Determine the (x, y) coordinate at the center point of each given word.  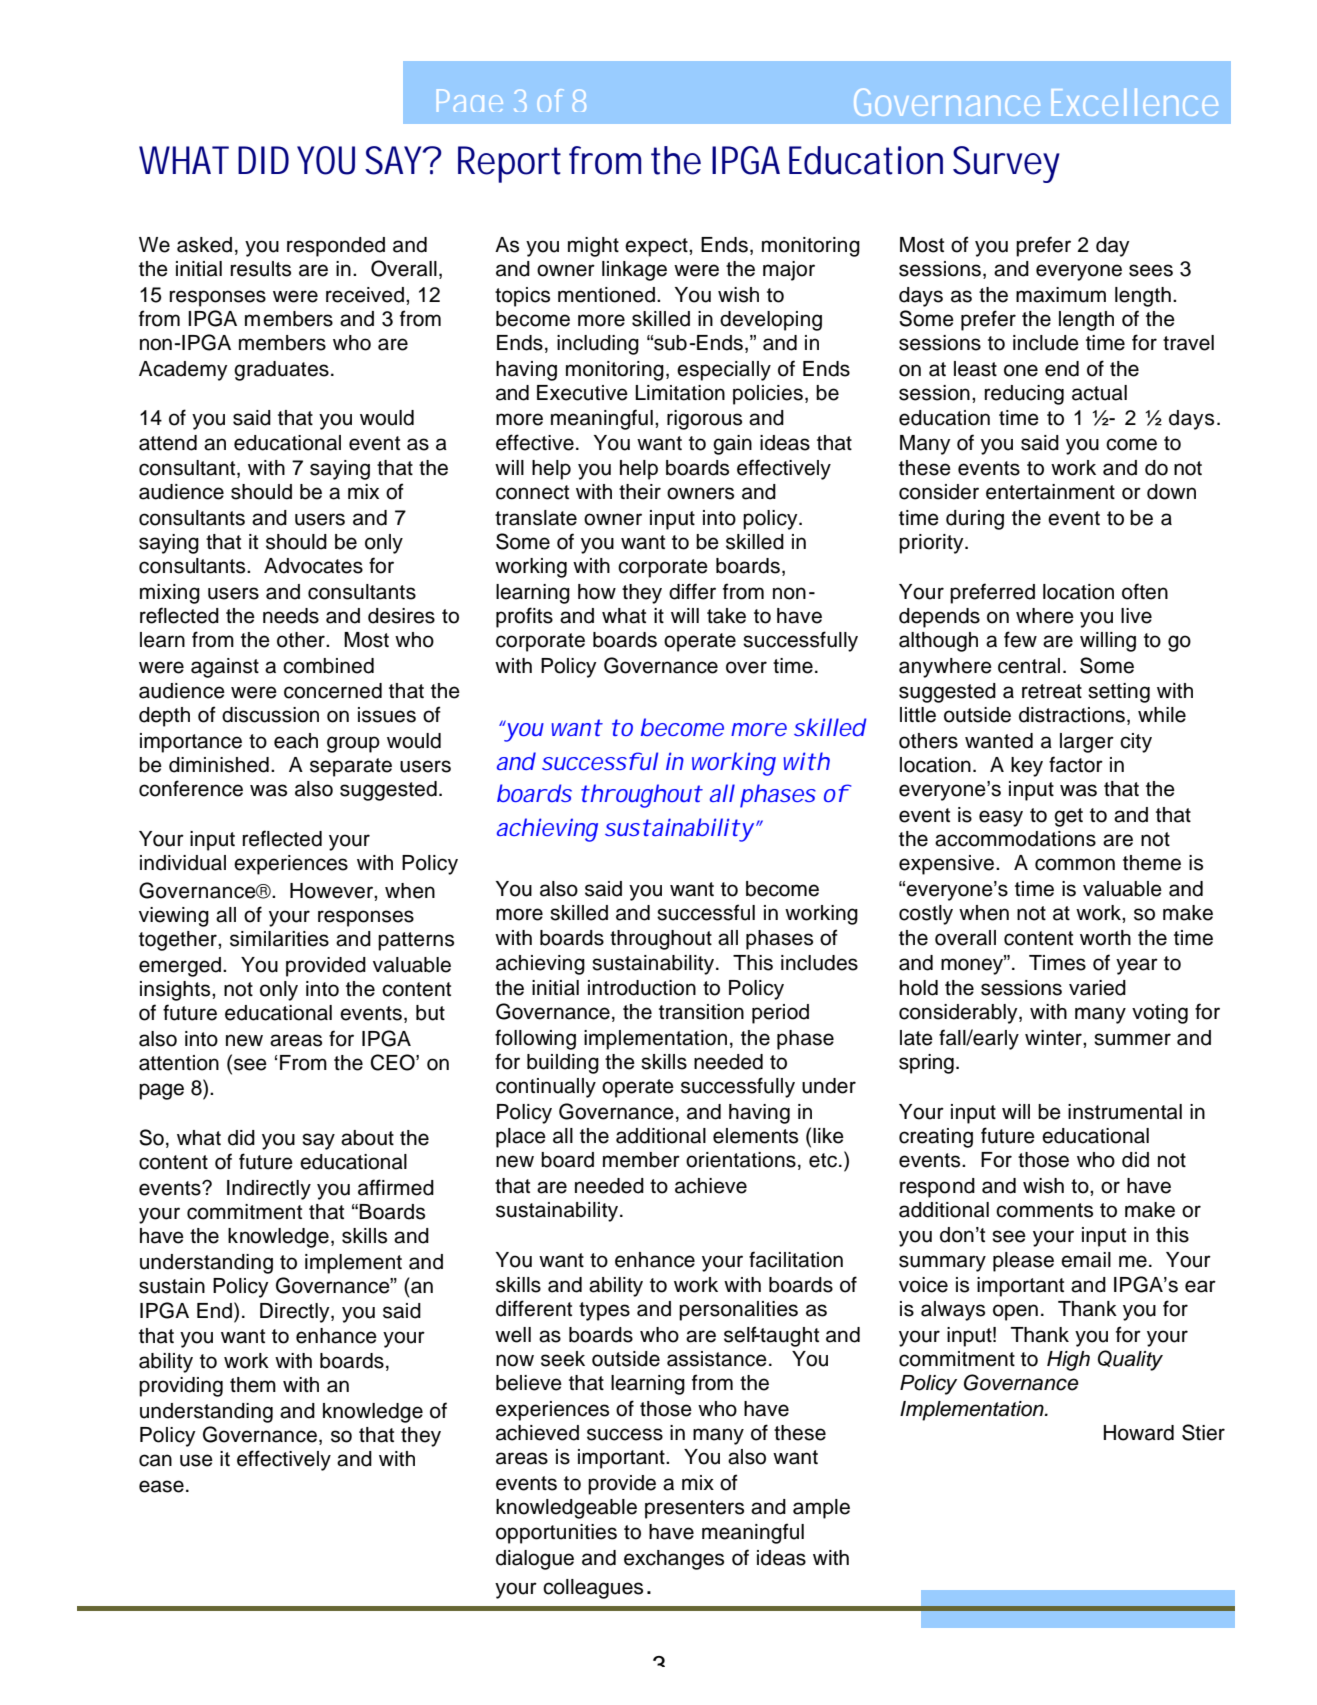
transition (701, 1012)
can (155, 1460)
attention (179, 1063)
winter (1054, 1038)
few (1020, 639)
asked (204, 245)
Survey (1006, 164)
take (726, 616)
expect (657, 247)
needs (291, 616)
